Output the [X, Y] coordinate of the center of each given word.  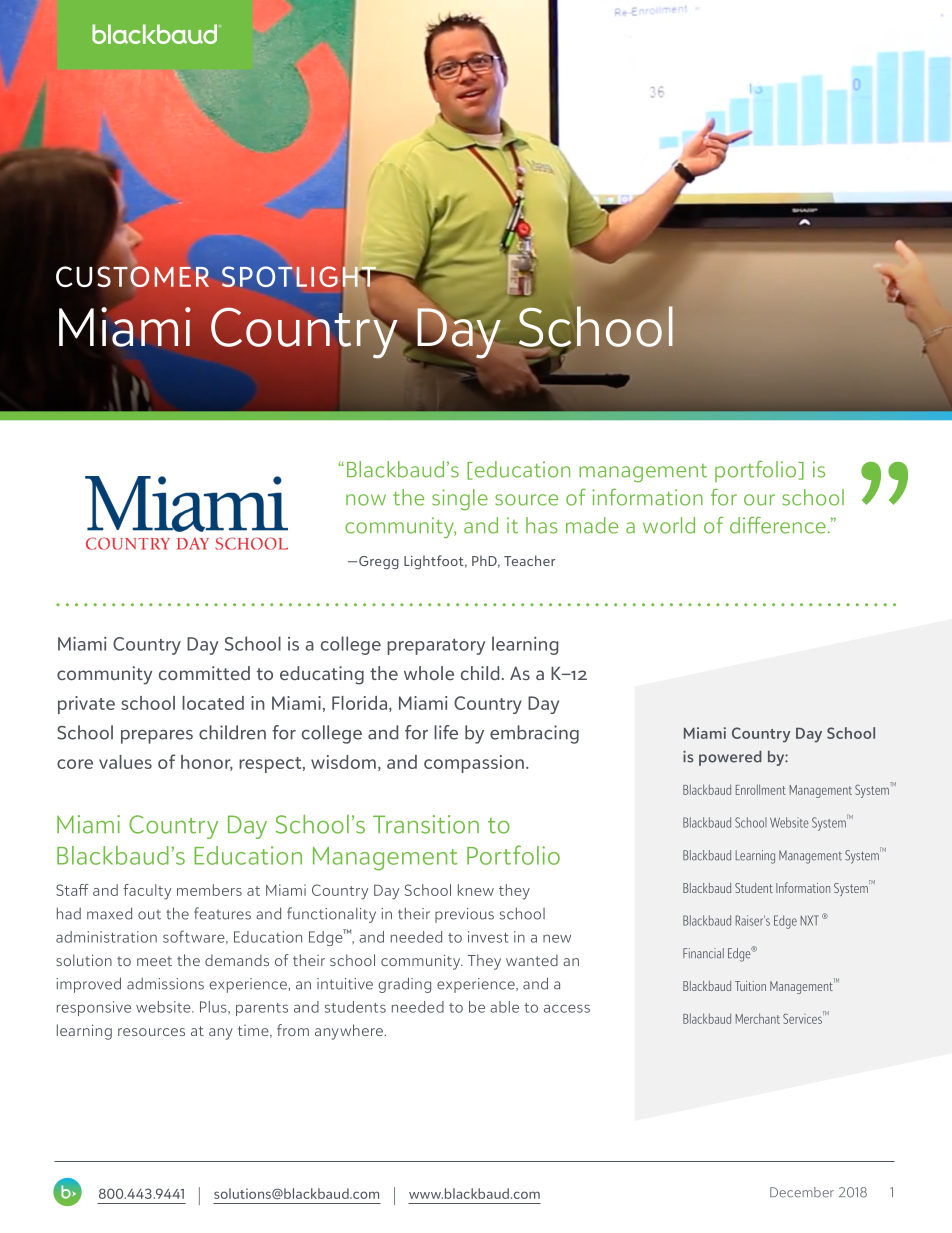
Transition [426, 824]
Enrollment [761, 789]
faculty [147, 892]
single [460, 500]
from [293, 1030]
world [669, 525]
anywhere [350, 1032]
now [366, 500]
